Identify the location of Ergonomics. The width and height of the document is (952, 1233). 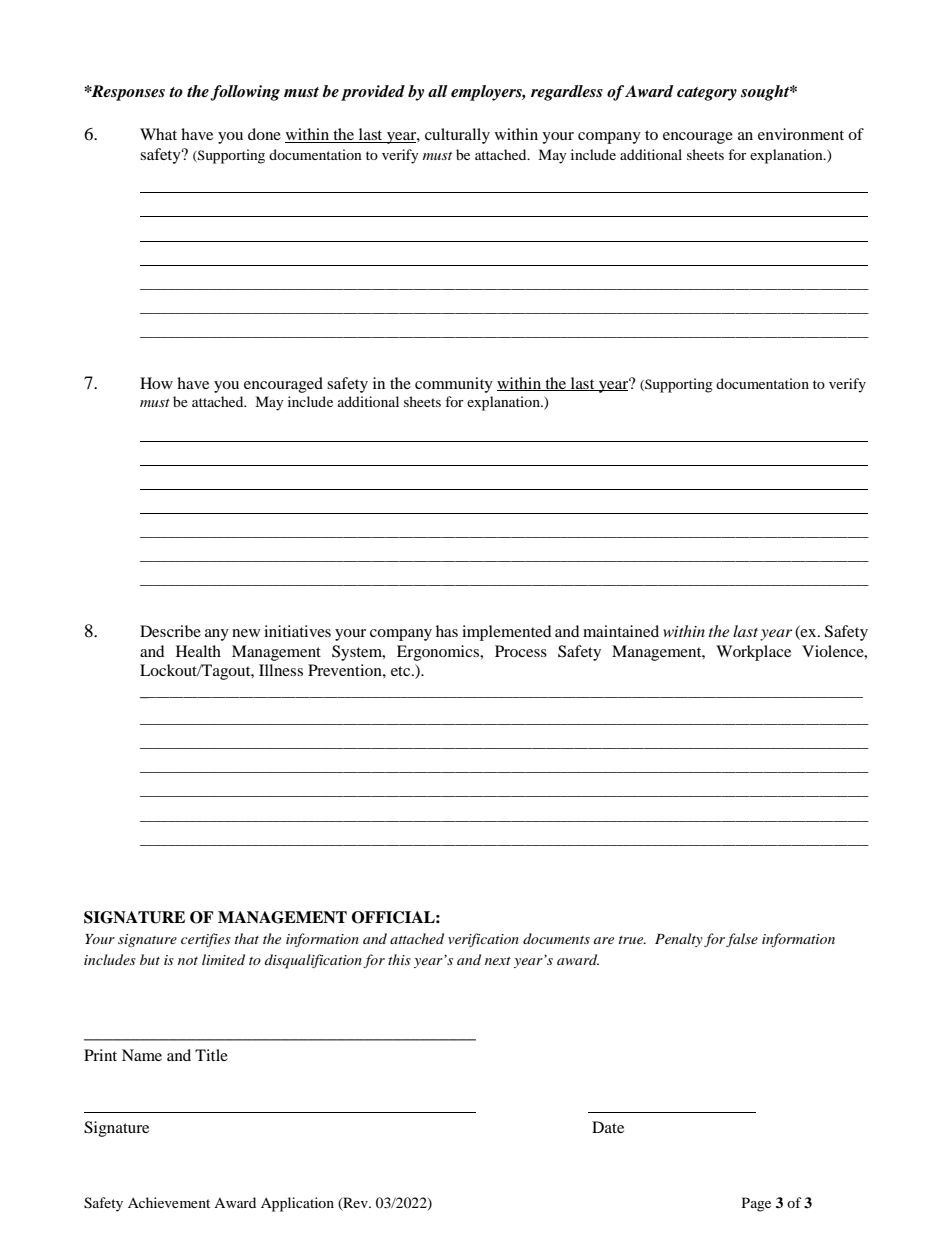
(439, 653).
